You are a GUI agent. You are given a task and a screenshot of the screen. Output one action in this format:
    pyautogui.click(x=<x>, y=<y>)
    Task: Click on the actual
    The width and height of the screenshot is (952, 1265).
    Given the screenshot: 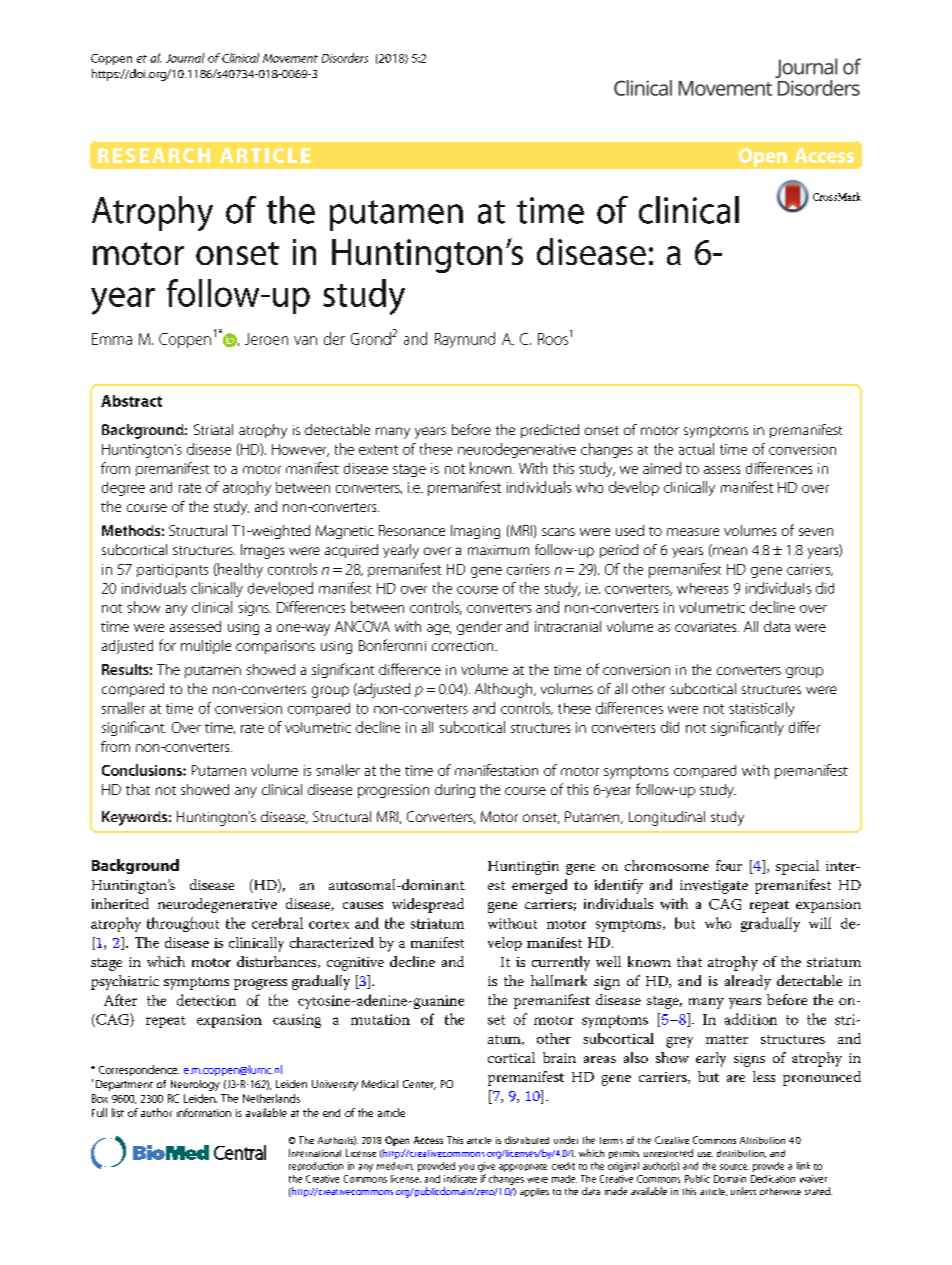 What is the action you would take?
    pyautogui.click(x=696, y=449)
